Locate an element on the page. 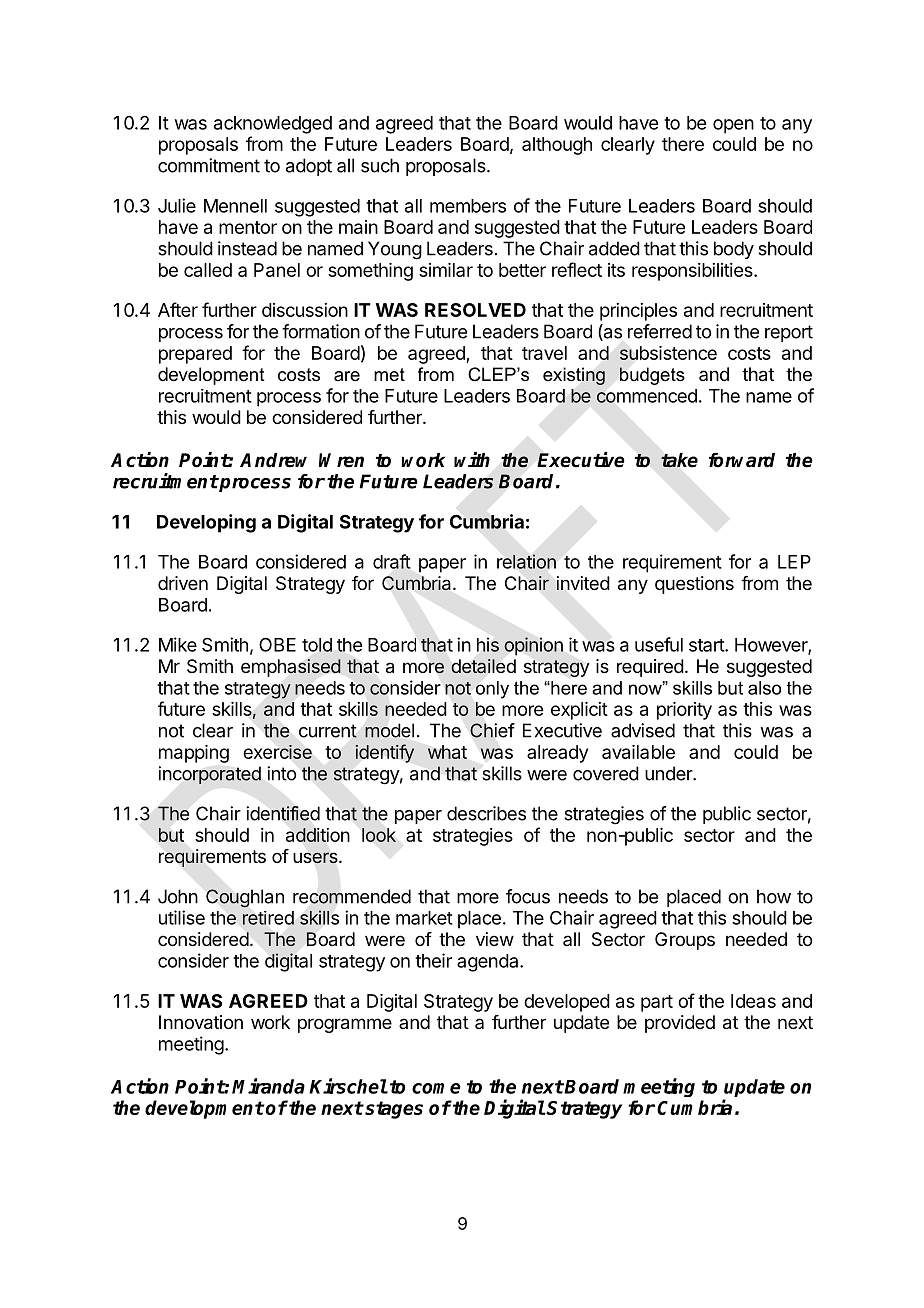 Image resolution: width=924 pixels, height=1308 pixels. start is located at coordinates (707, 645).
